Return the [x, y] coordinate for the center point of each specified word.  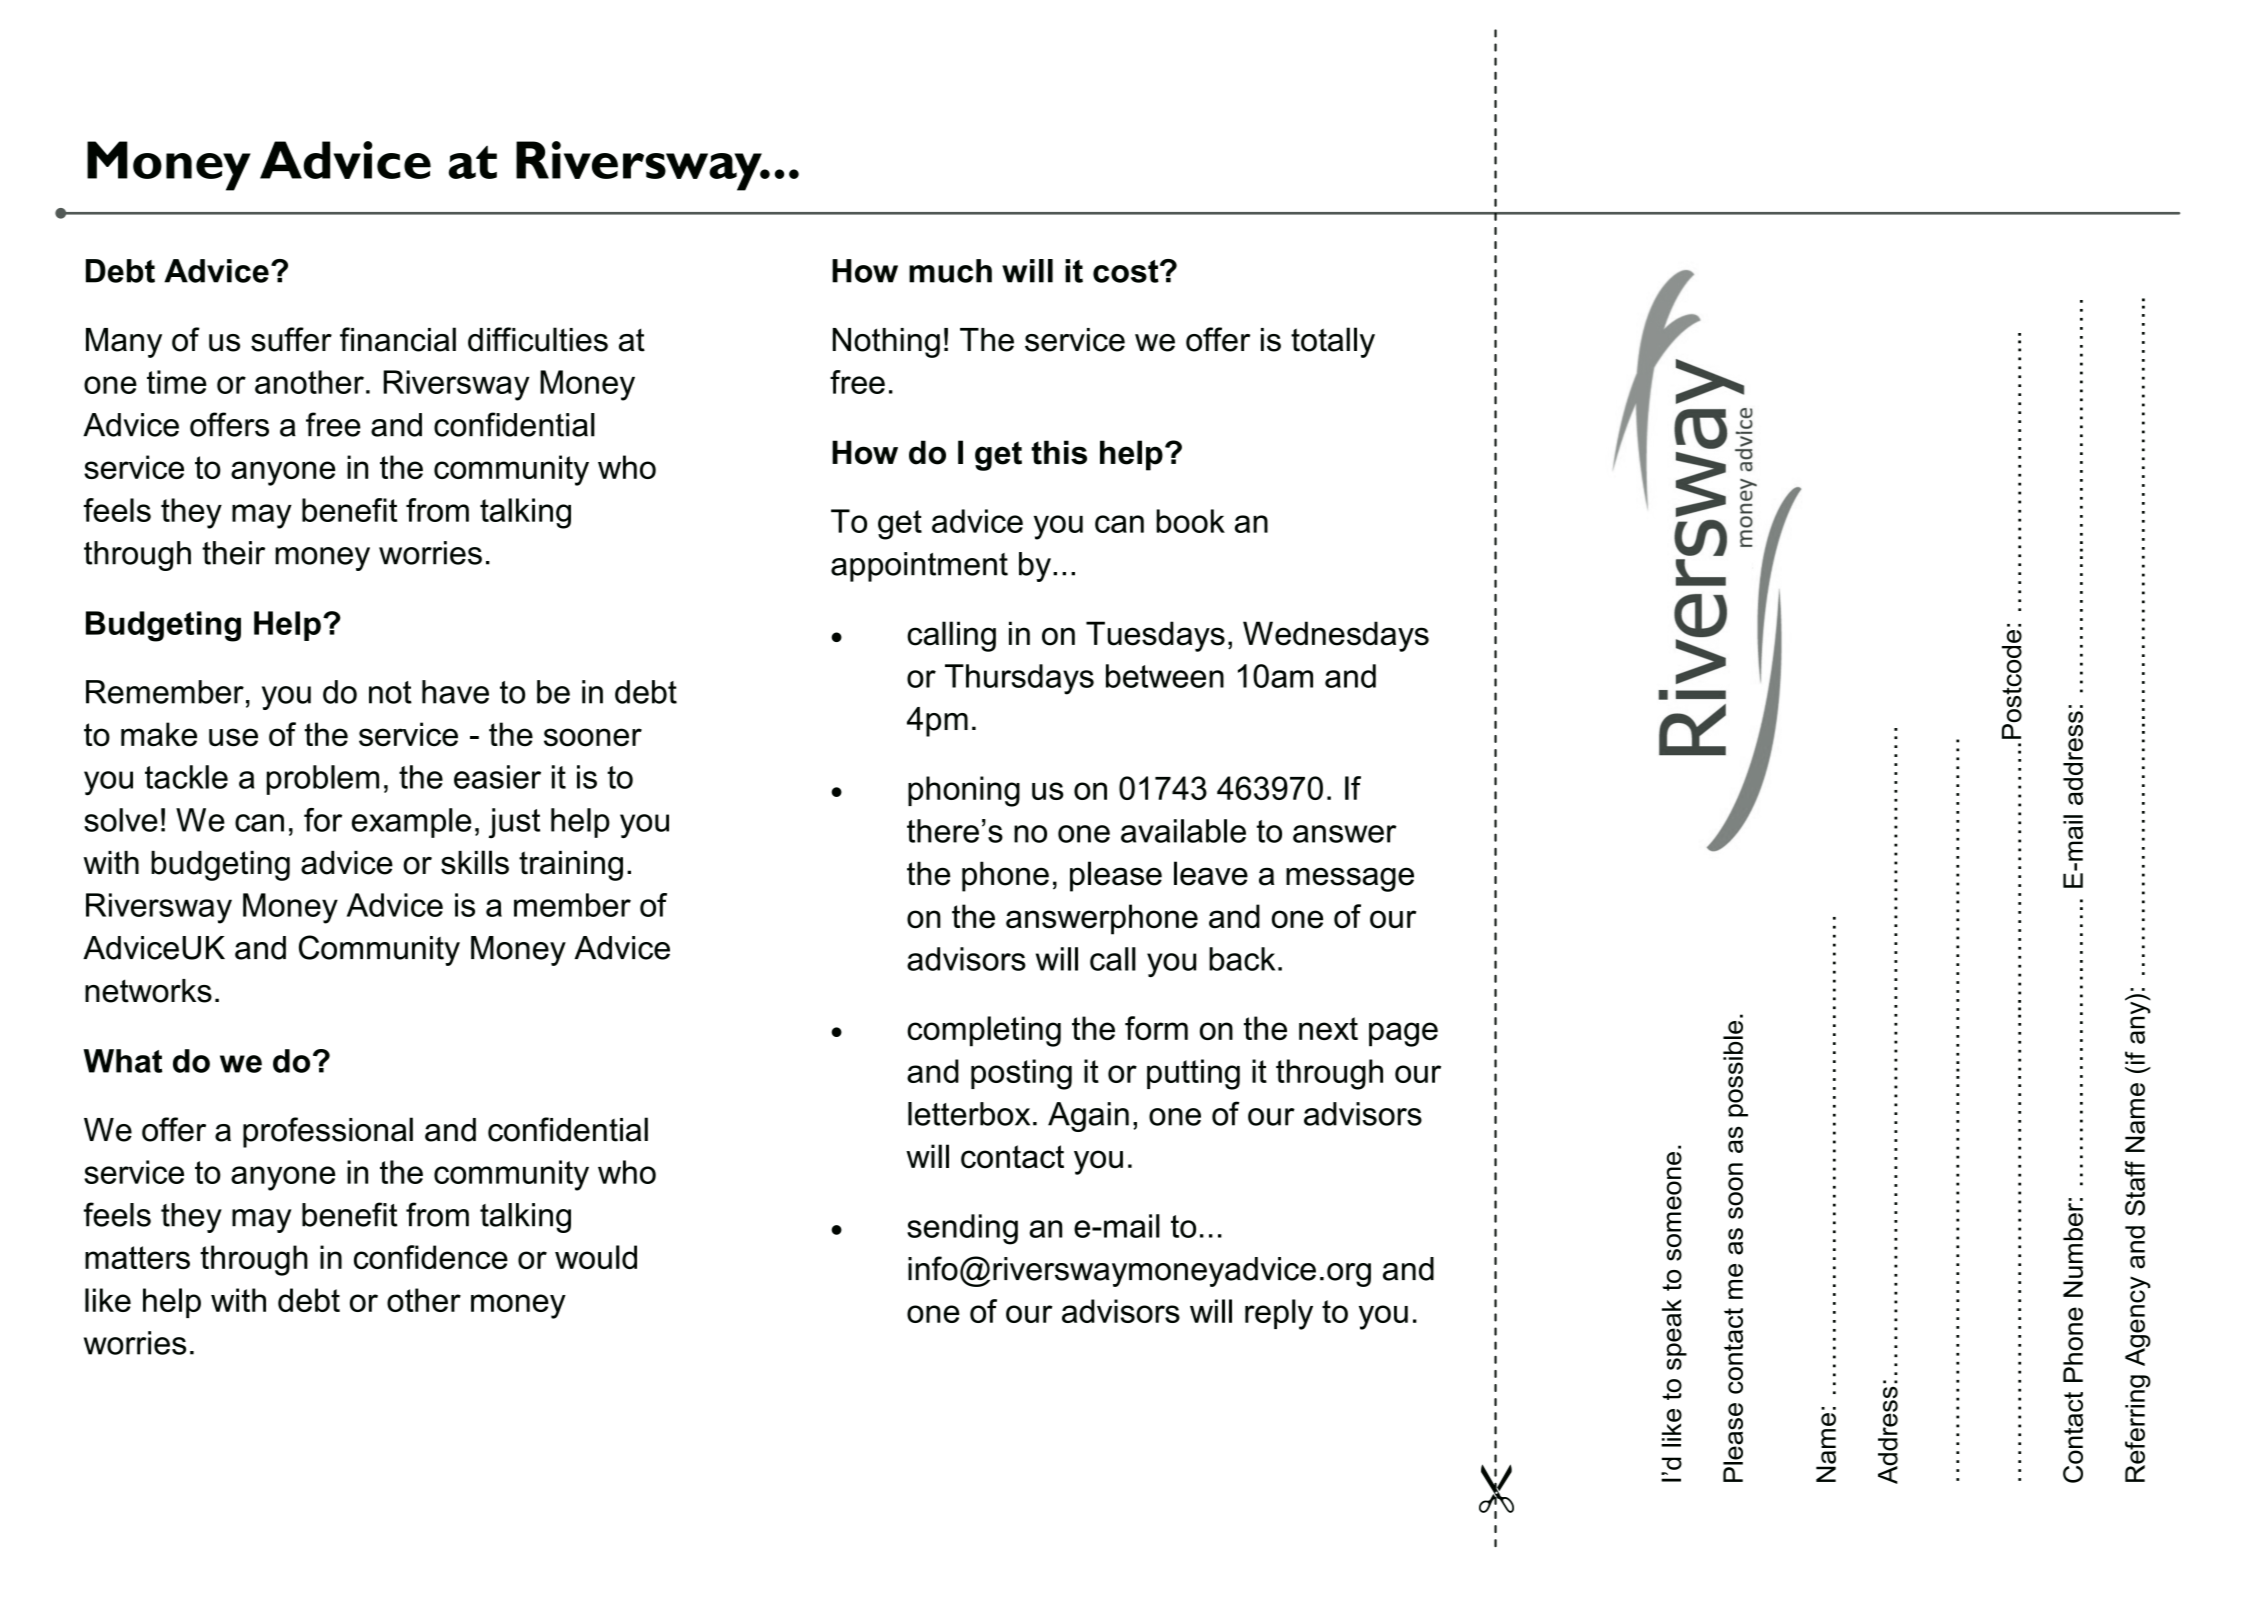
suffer [291, 339]
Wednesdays [1336, 636]
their [233, 553]
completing [984, 1031]
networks [148, 991]
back [1242, 959]
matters [137, 1257]
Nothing [886, 343]
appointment [919, 567]
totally [1333, 342]
